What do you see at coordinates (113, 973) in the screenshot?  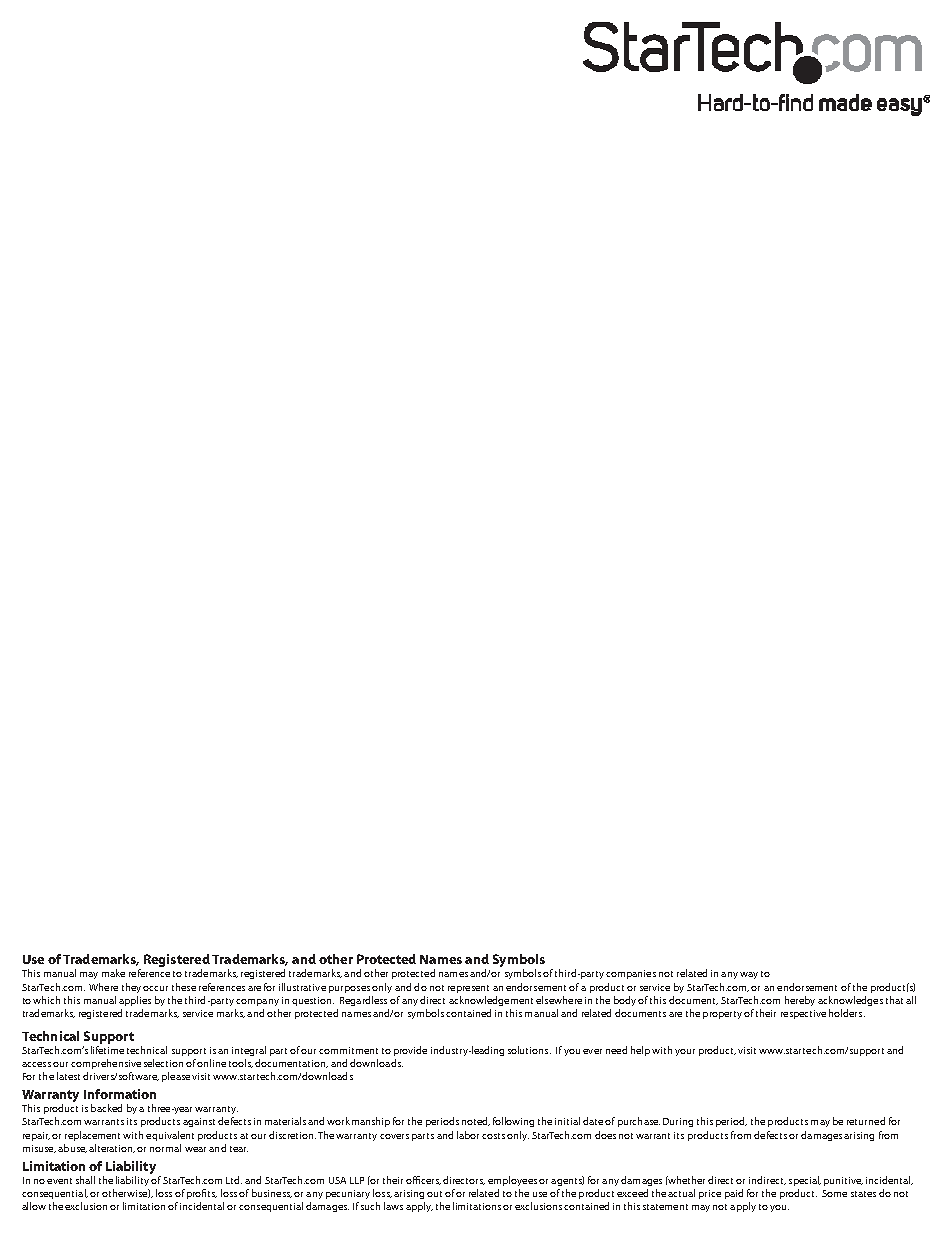 I see `make` at bounding box center [113, 973].
